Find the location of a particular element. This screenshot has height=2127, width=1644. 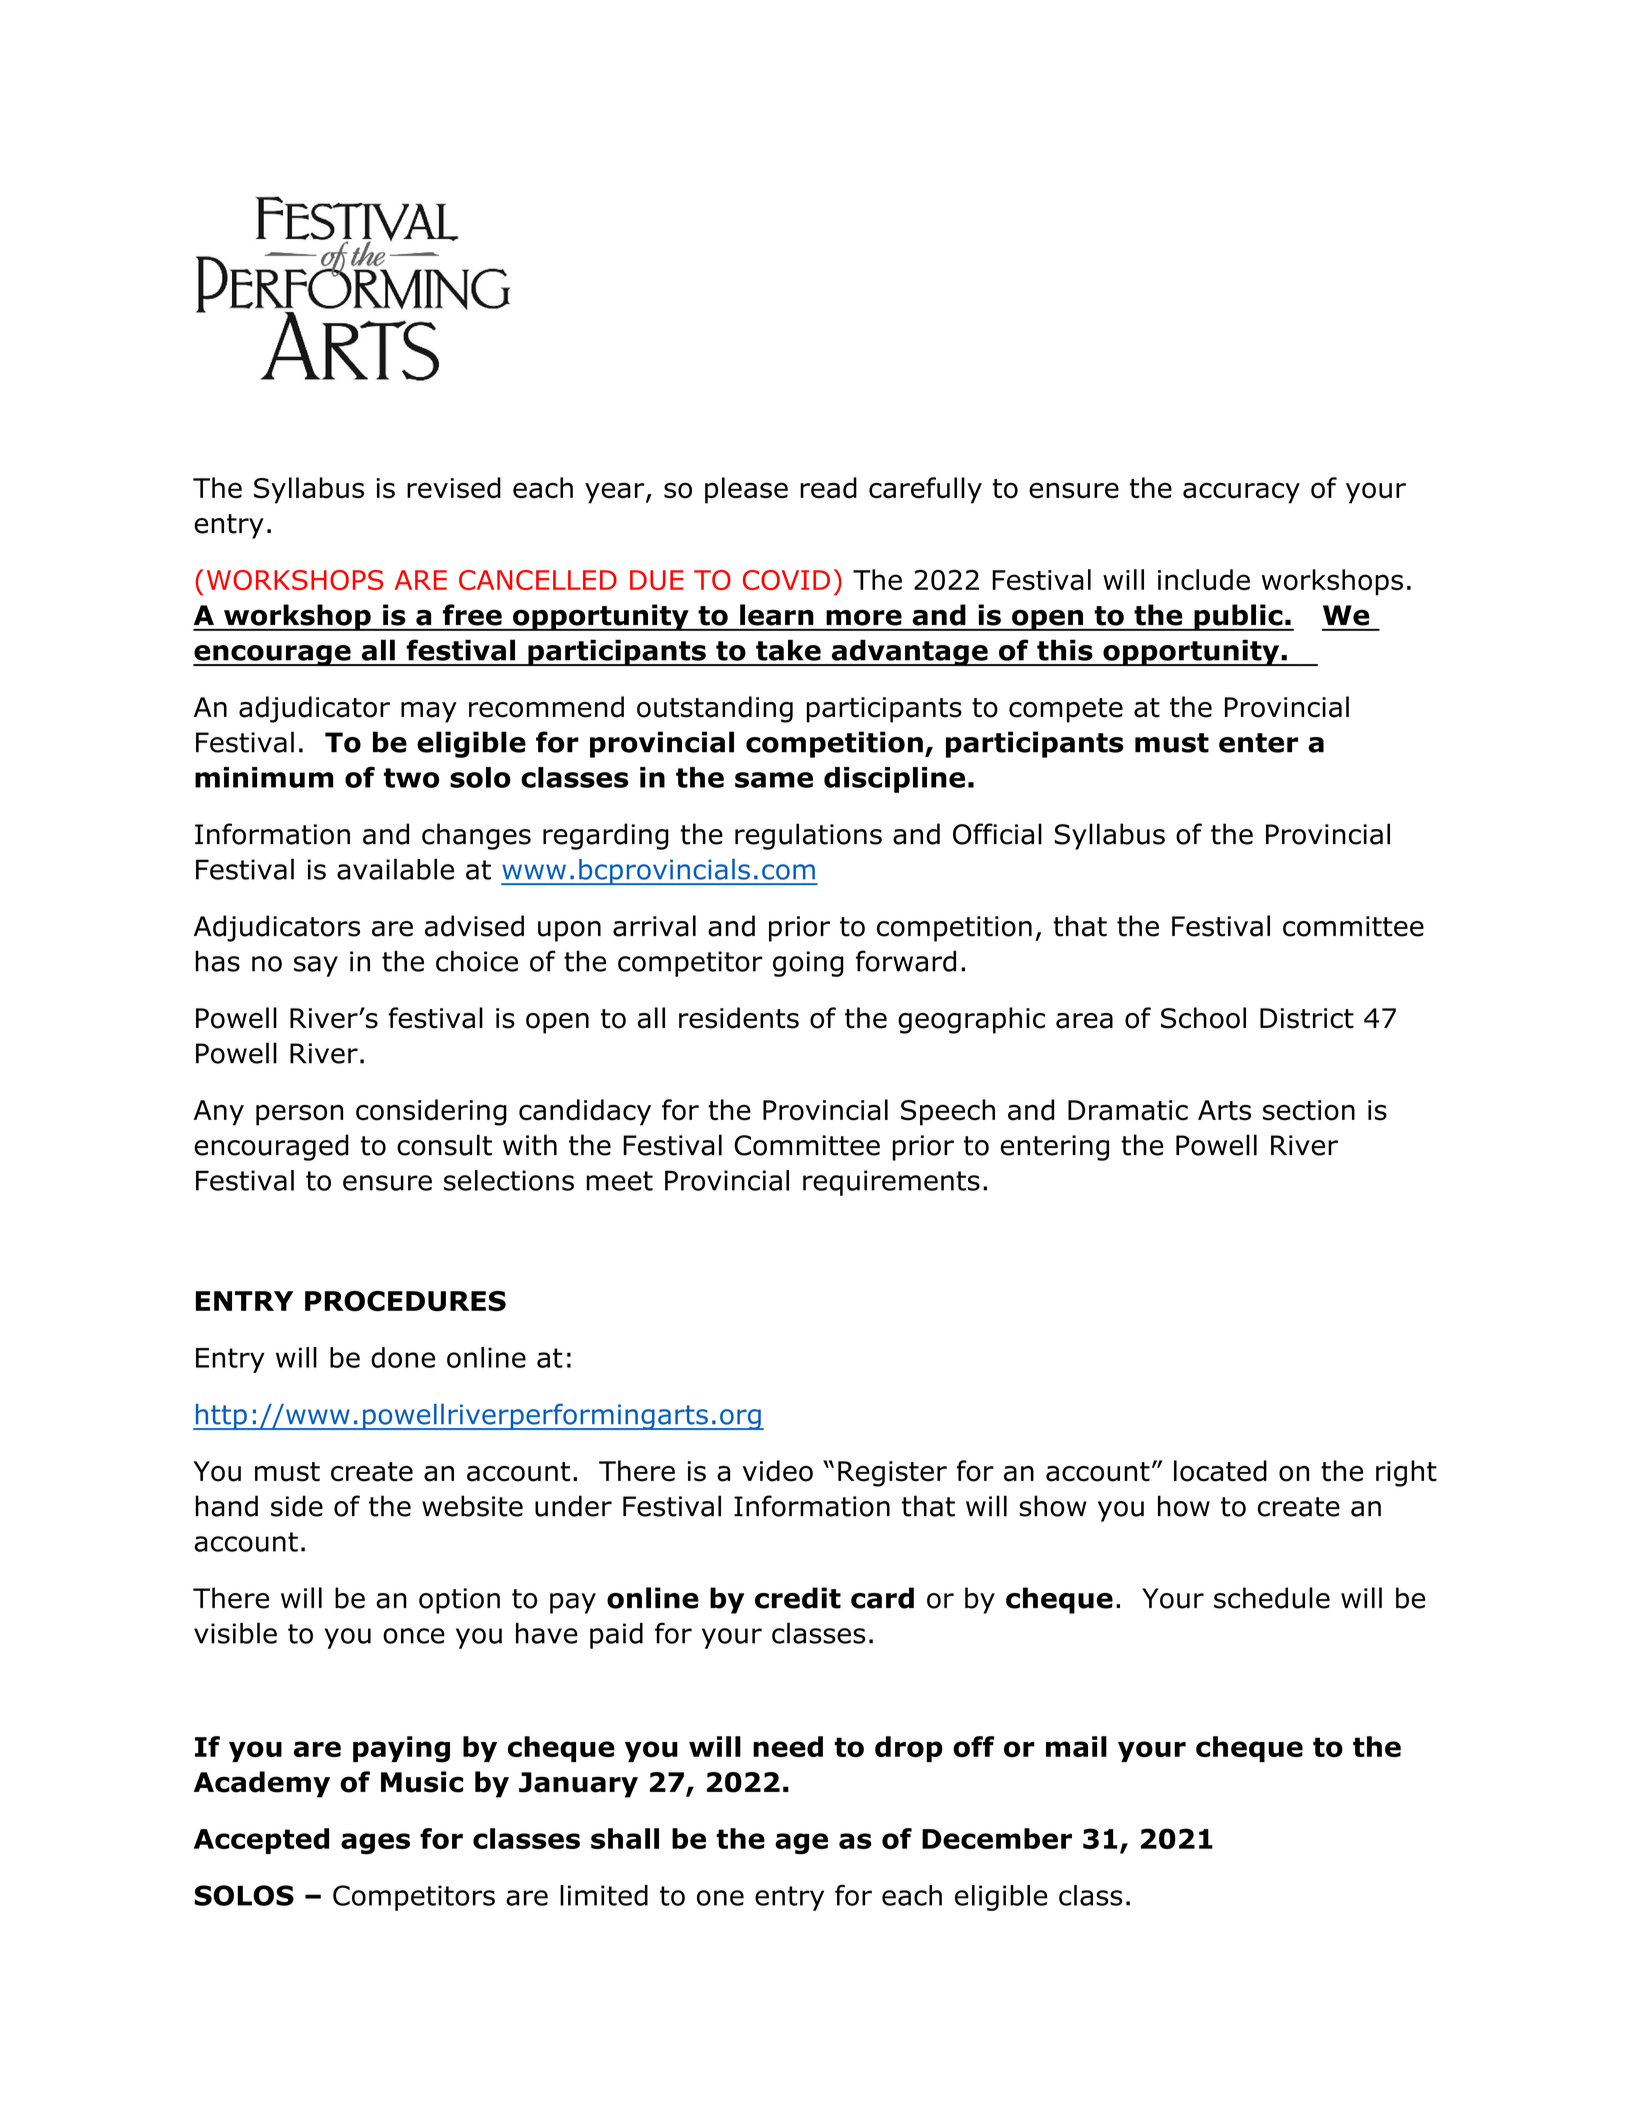

accuracy is located at coordinates (1241, 493).
